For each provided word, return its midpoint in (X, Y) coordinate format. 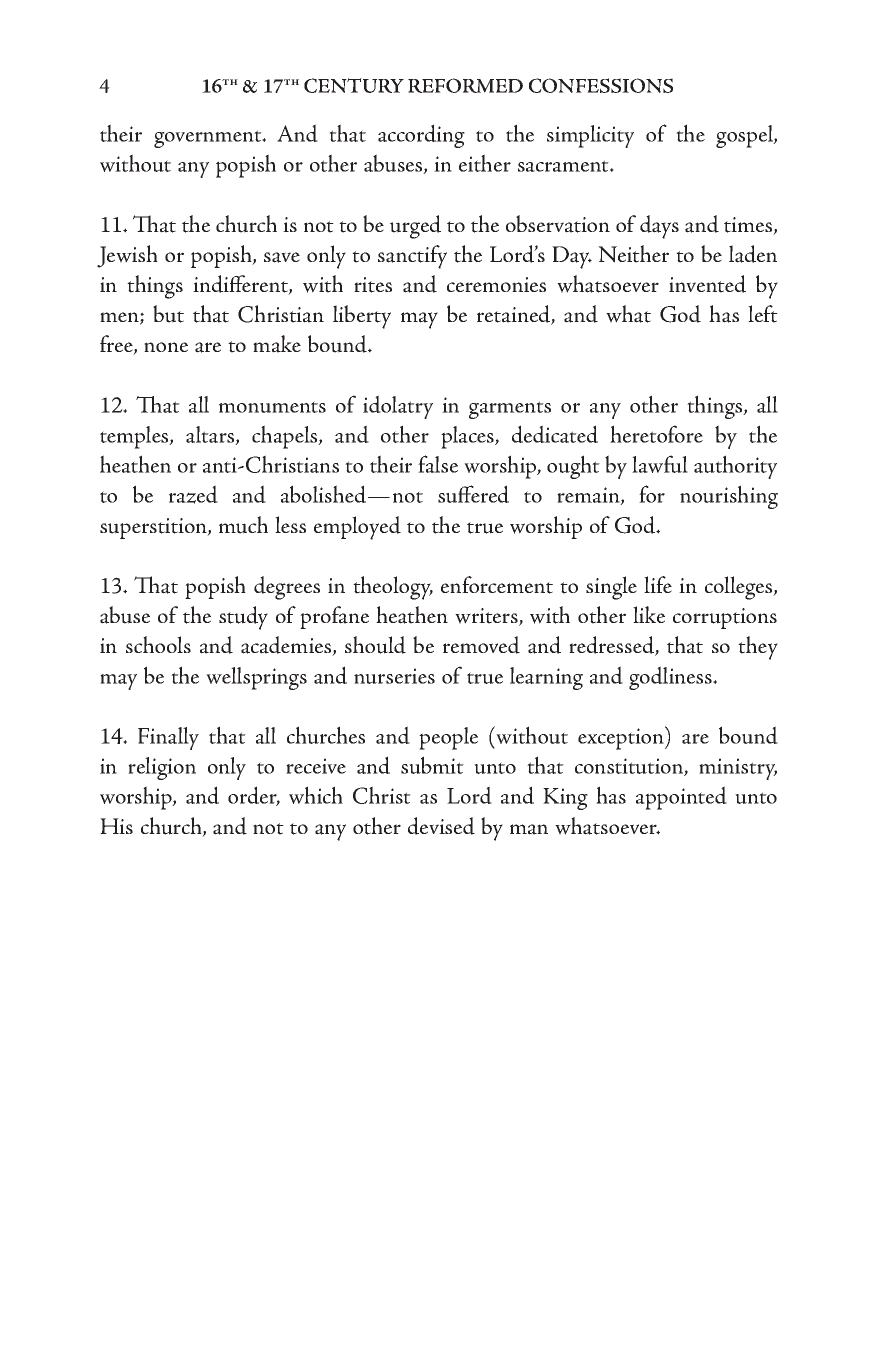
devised (441, 826)
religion (162, 768)
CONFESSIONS (601, 85)
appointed (681, 798)
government (209, 139)
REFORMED (465, 85)
